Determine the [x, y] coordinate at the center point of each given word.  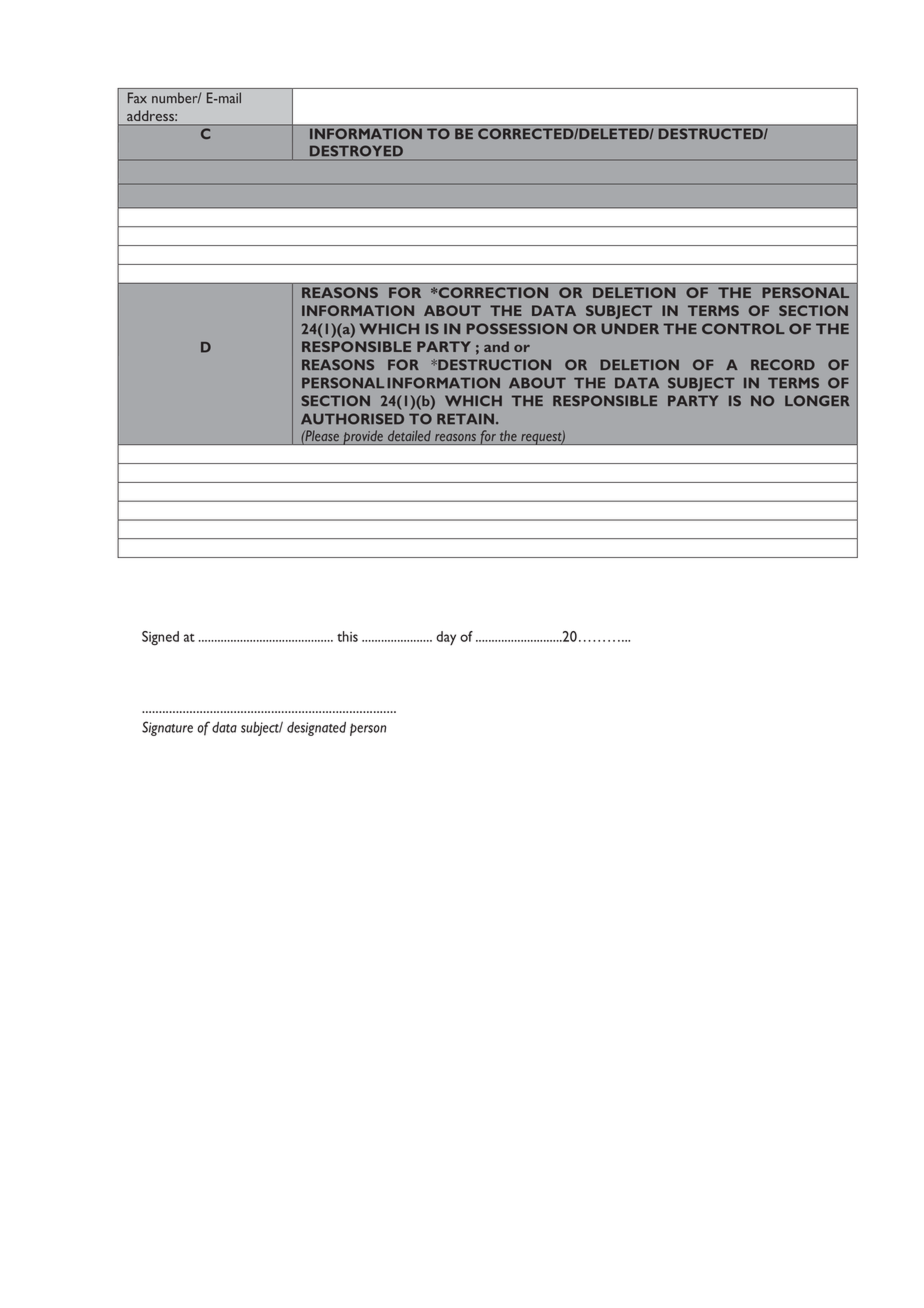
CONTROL [743, 328]
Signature [167, 728]
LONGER [817, 400]
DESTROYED [356, 151]
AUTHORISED [352, 419]
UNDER [630, 328]
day [446, 638]
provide [363, 437]
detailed [409, 435]
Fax [137, 97]
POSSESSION [517, 328]
